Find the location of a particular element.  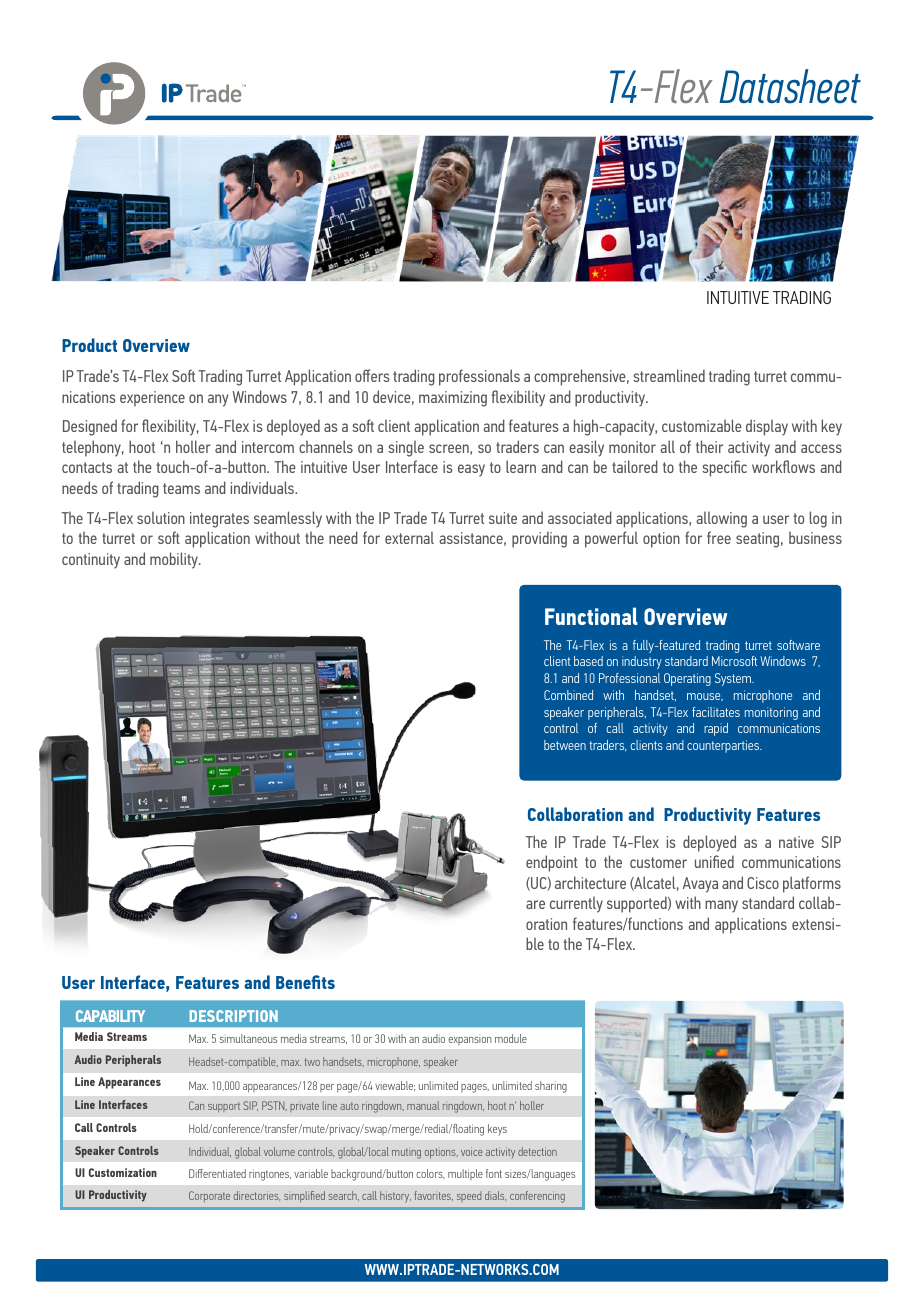

endpoint is located at coordinates (552, 863).
